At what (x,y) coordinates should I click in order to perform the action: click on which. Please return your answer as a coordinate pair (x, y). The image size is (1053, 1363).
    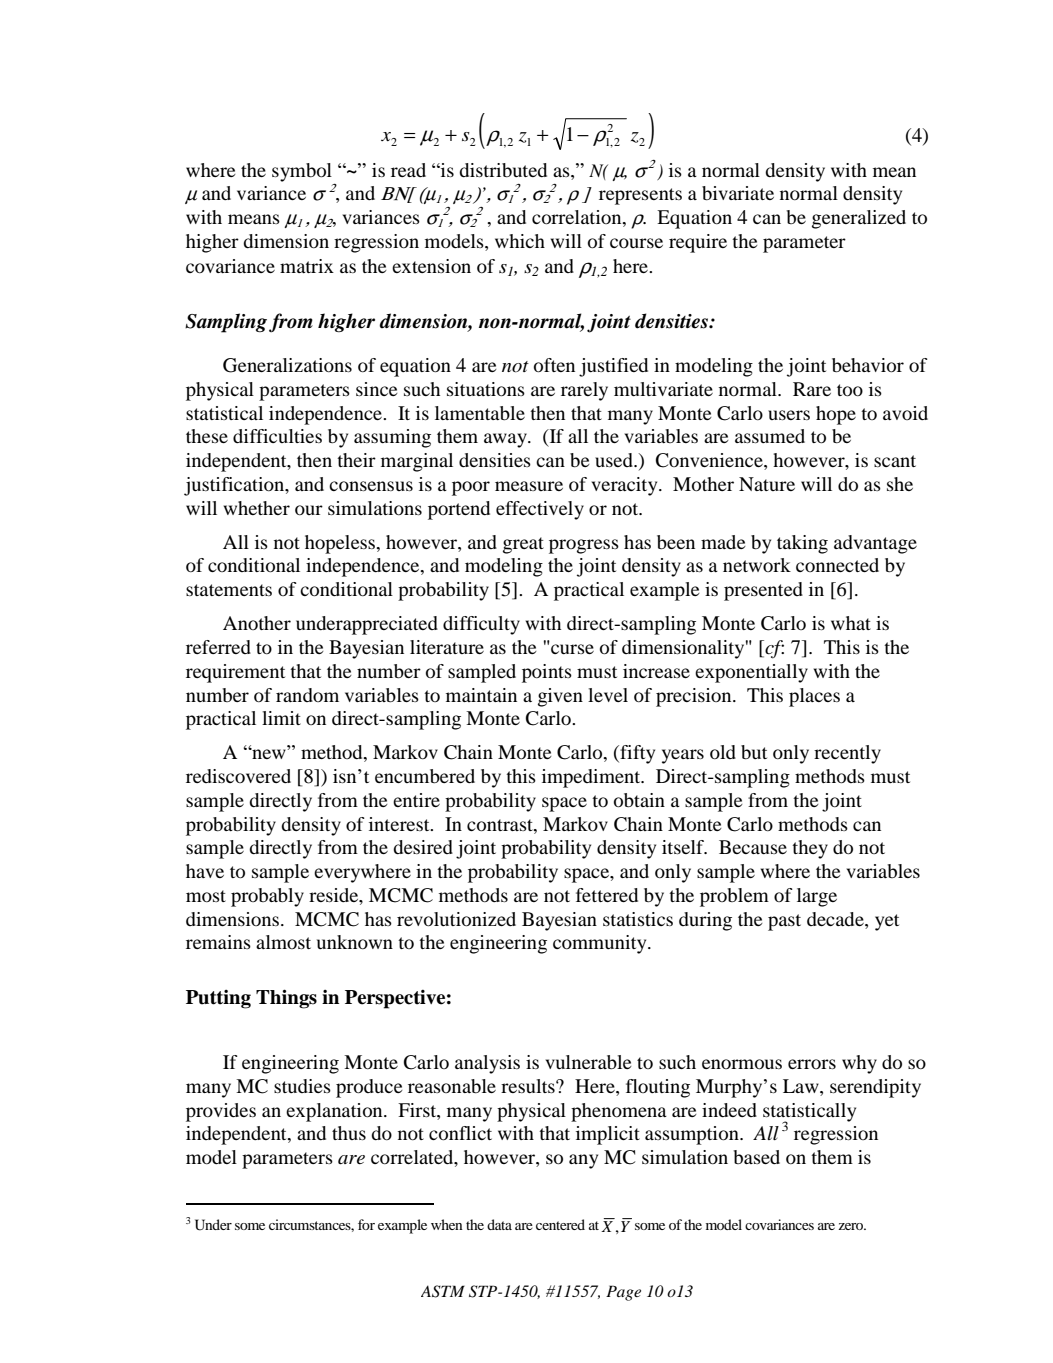
    Looking at the image, I should click on (520, 241).
